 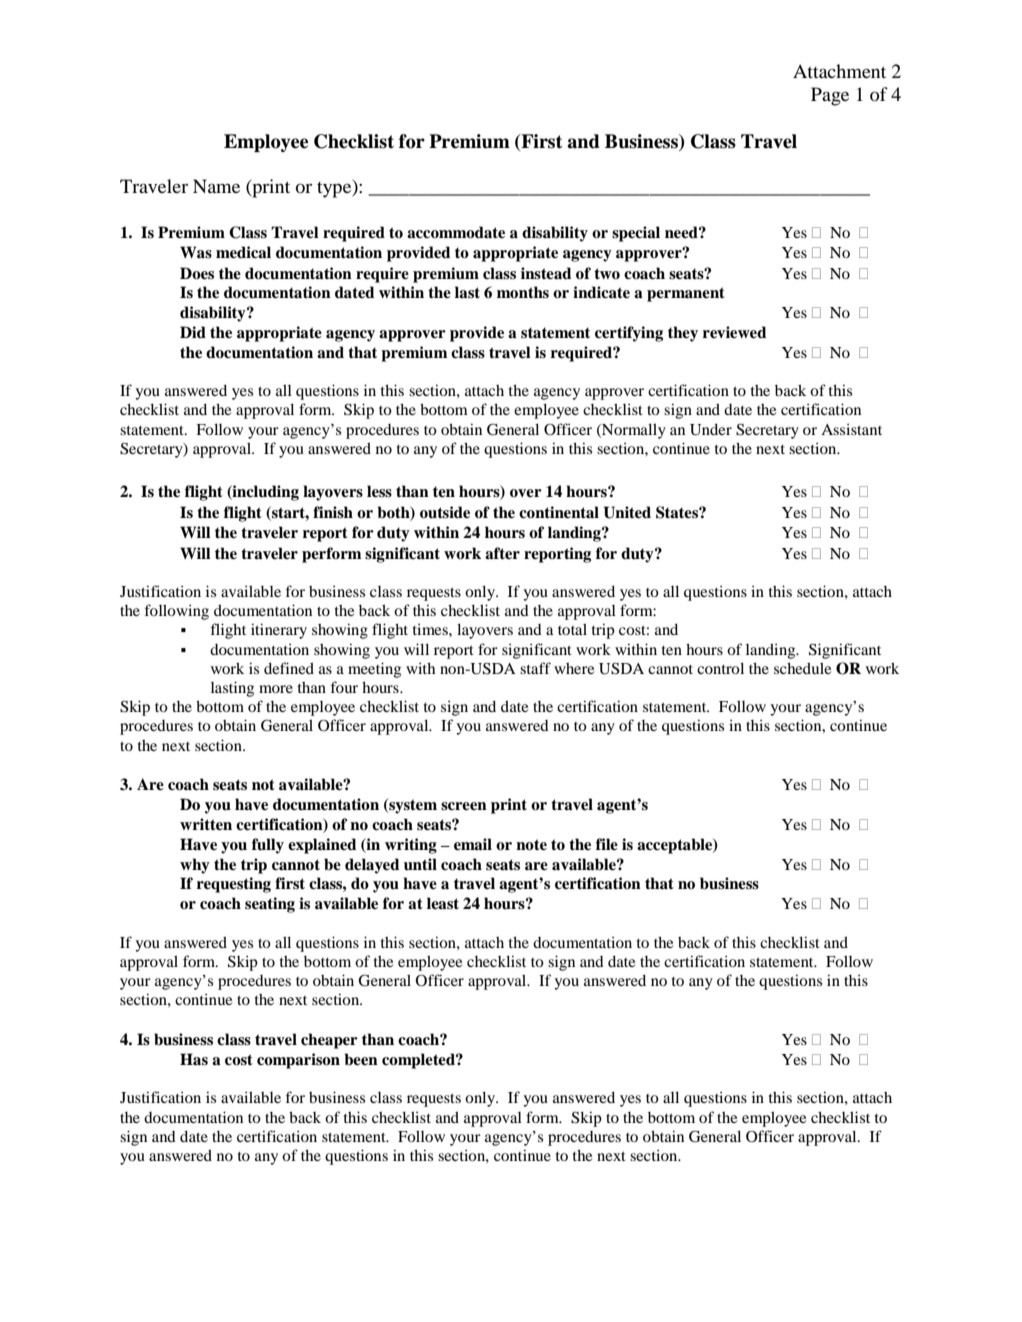 I want to click on note, so click(x=531, y=845).
